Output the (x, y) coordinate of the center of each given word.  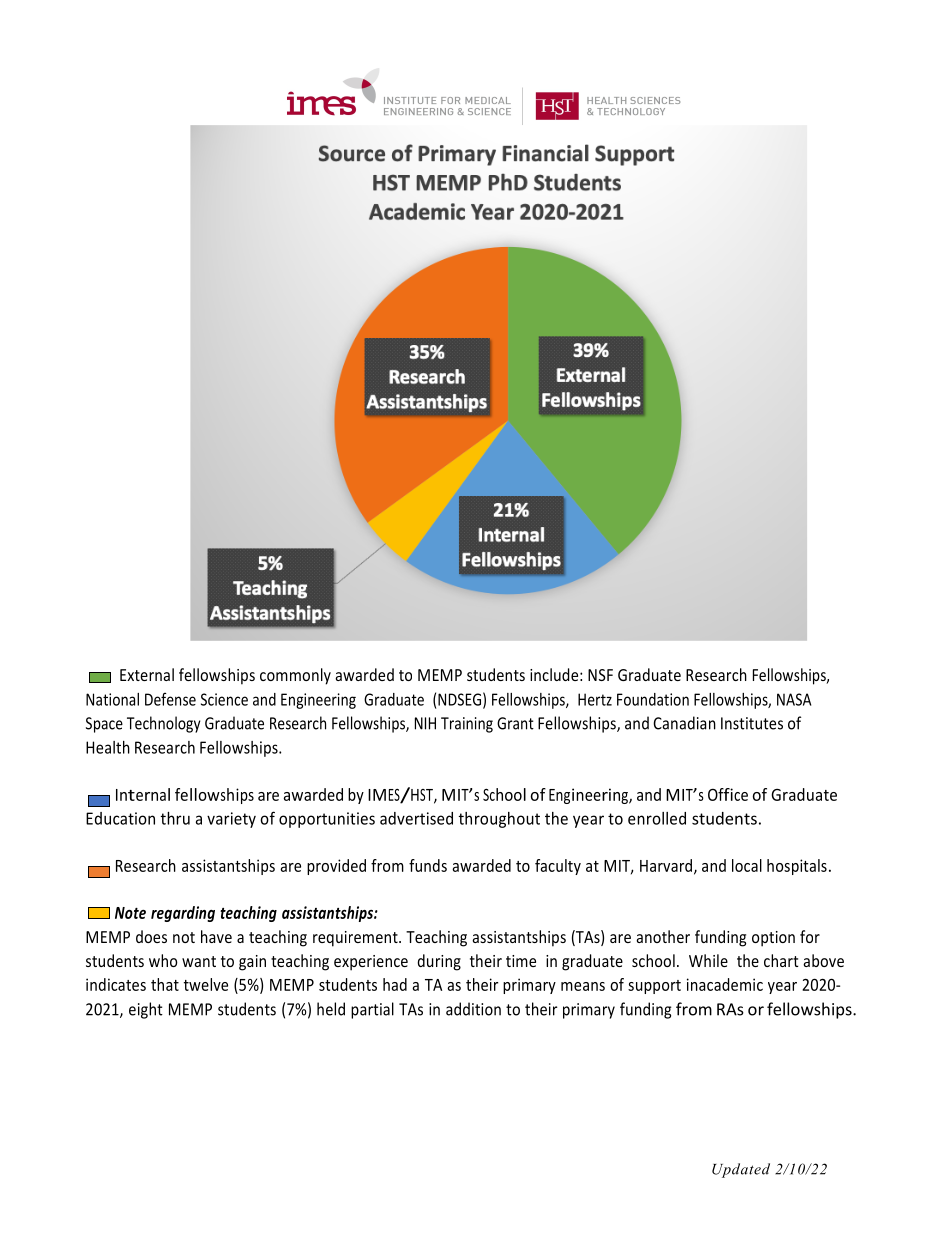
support (654, 987)
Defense (170, 699)
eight (146, 1010)
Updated (741, 1170)
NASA (794, 699)
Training (467, 725)
